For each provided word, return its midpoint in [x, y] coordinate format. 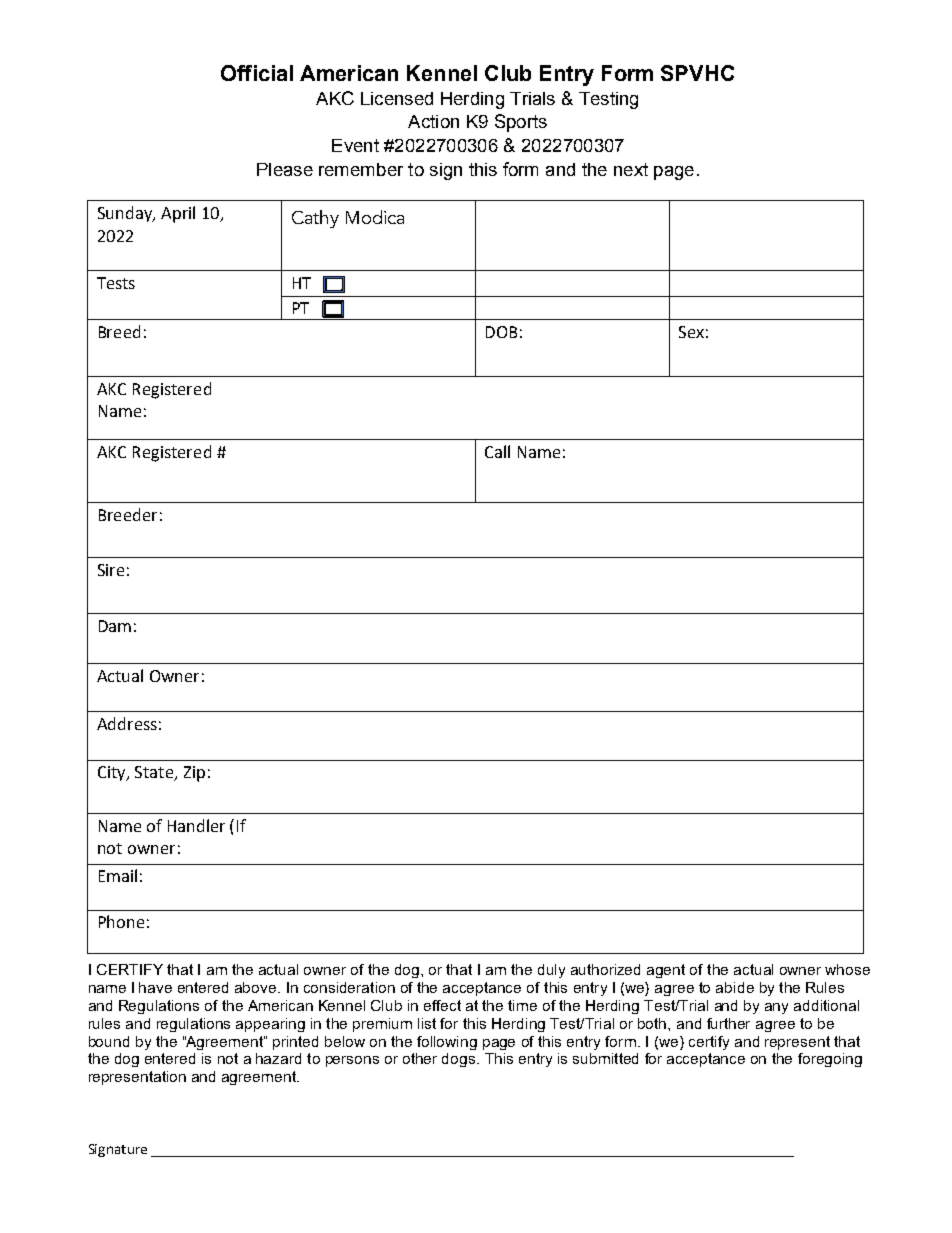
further [728, 1023]
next [631, 169]
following [447, 1043]
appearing [270, 1025]
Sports [521, 123]
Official [257, 73]
